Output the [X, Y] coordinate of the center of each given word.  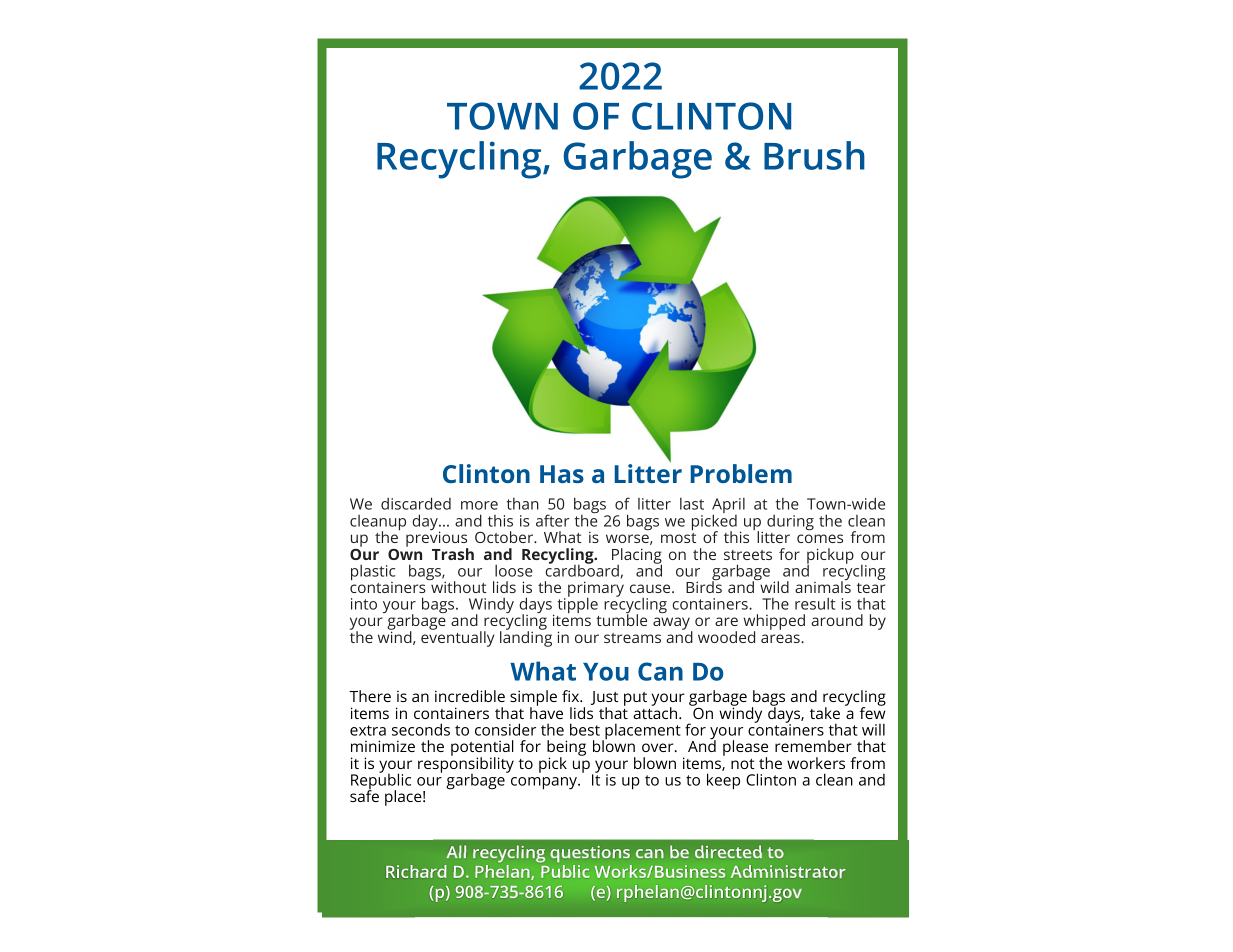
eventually [458, 638]
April [728, 507]
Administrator [788, 871]
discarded [416, 503]
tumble [621, 619]
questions [590, 854]
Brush [814, 155]
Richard [416, 871]
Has [562, 474]
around [837, 620]
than [523, 504]
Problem [741, 473]
